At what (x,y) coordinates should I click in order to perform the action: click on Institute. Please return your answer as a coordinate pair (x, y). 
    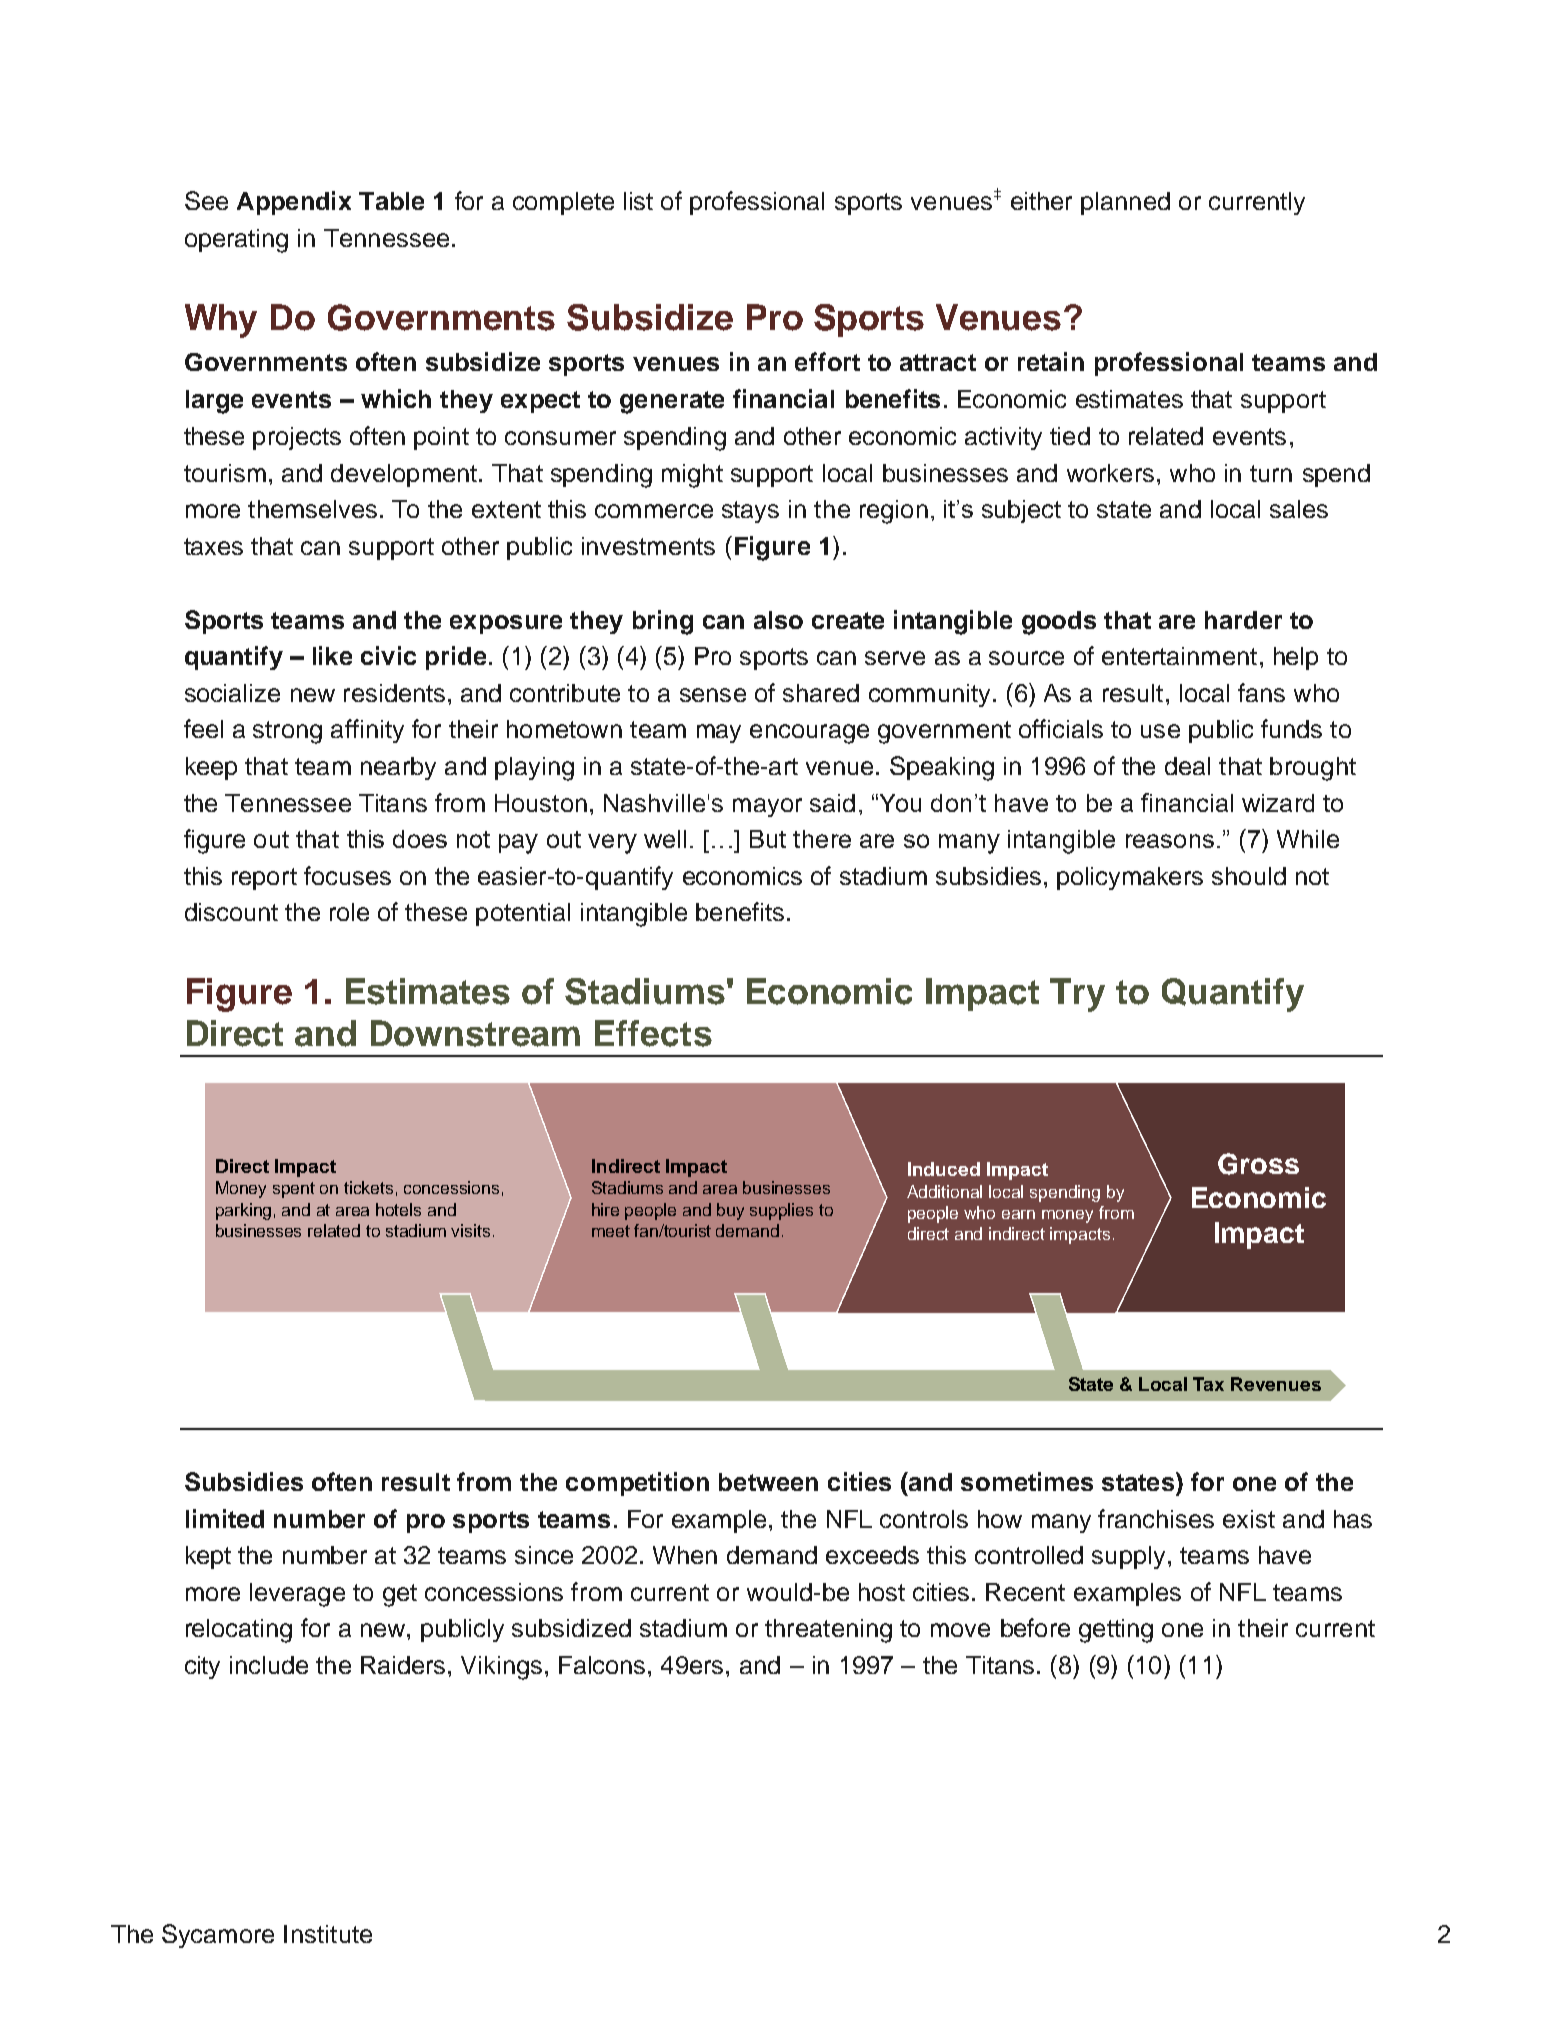
    Looking at the image, I should click on (328, 1934).
